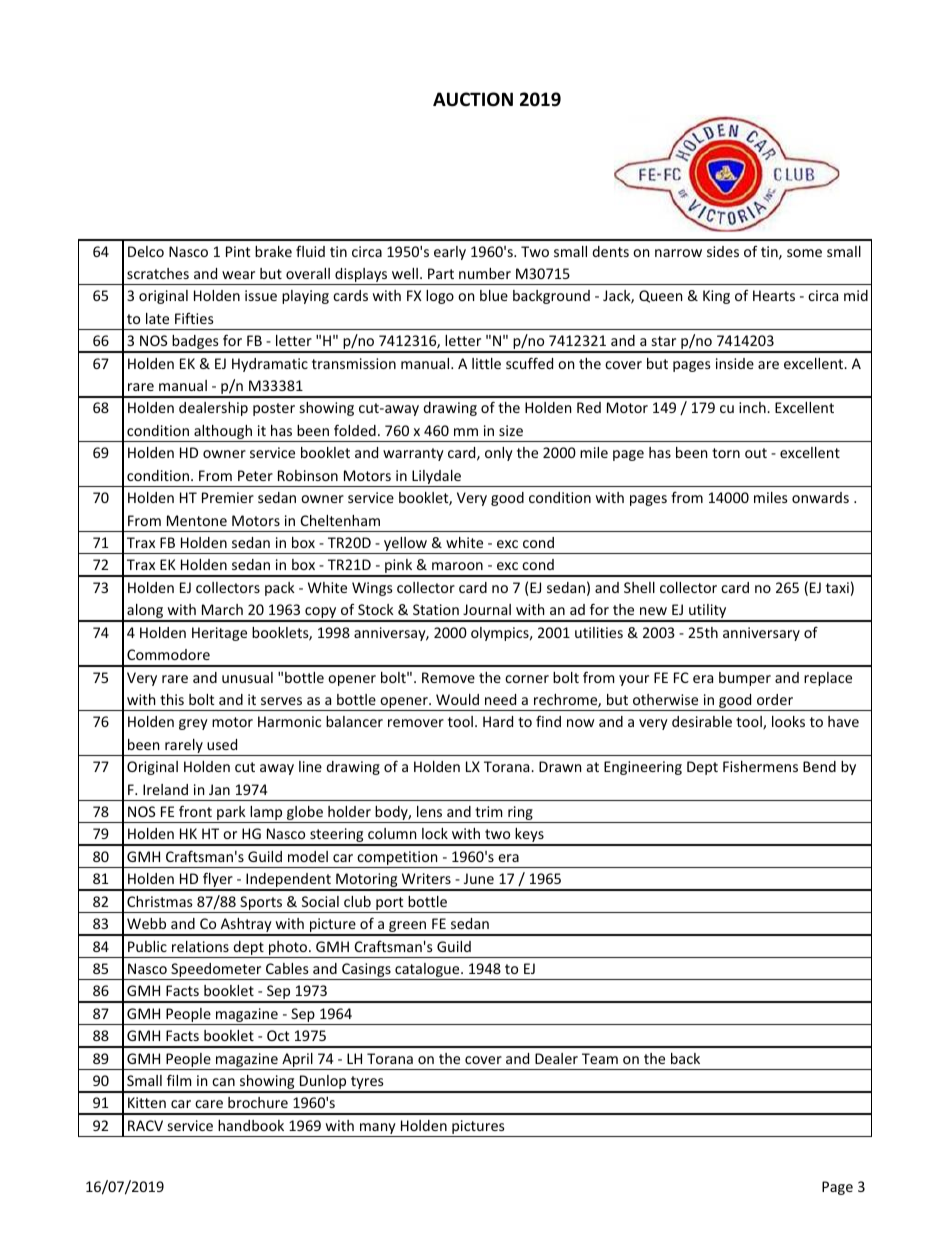 This screenshot has height=1233, width=952. What do you see at coordinates (209, 1104) in the screenshot?
I see `care` at bounding box center [209, 1104].
